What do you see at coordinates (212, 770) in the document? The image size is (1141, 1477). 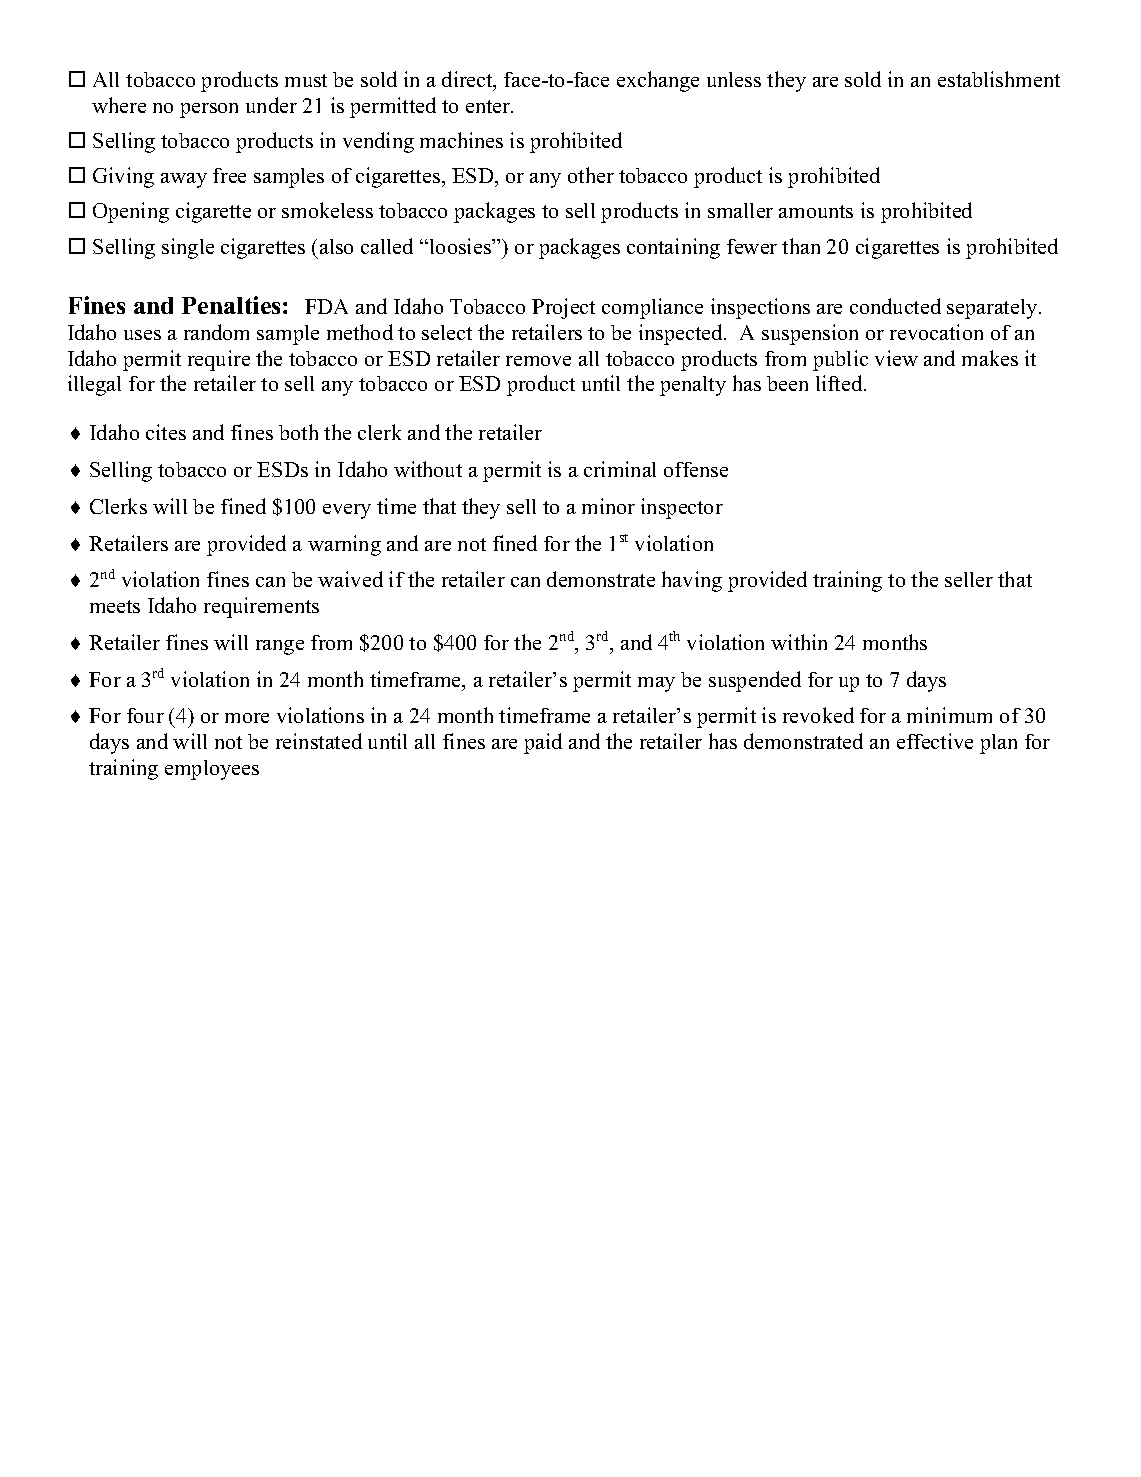 I see `employees` at bounding box center [212, 770].
